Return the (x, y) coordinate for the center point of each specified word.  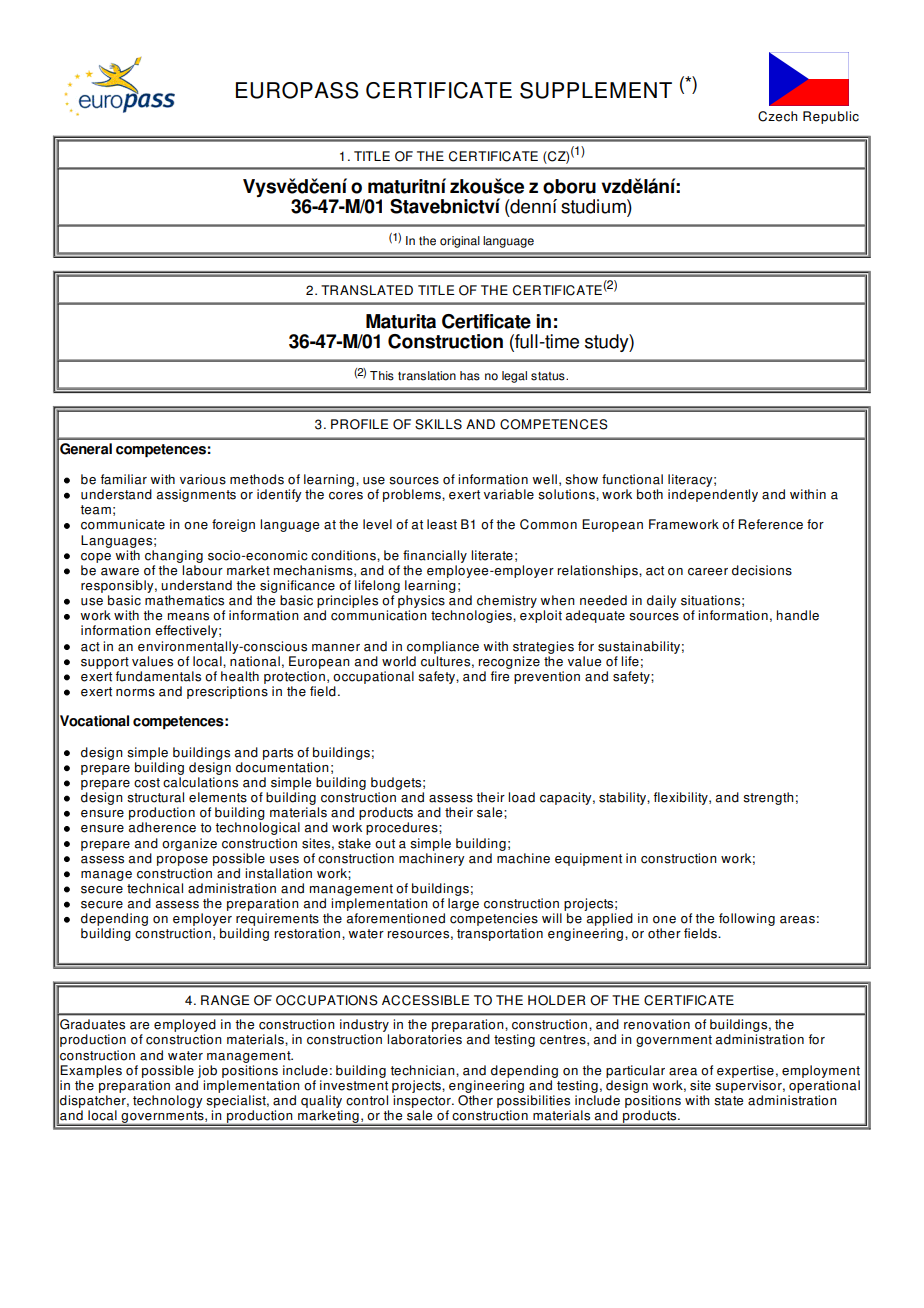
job (207, 1071)
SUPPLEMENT (596, 90)
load (521, 797)
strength (768, 798)
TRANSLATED (367, 290)
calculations (200, 782)
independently (713, 495)
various (203, 479)
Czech (777, 116)
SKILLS (438, 424)
